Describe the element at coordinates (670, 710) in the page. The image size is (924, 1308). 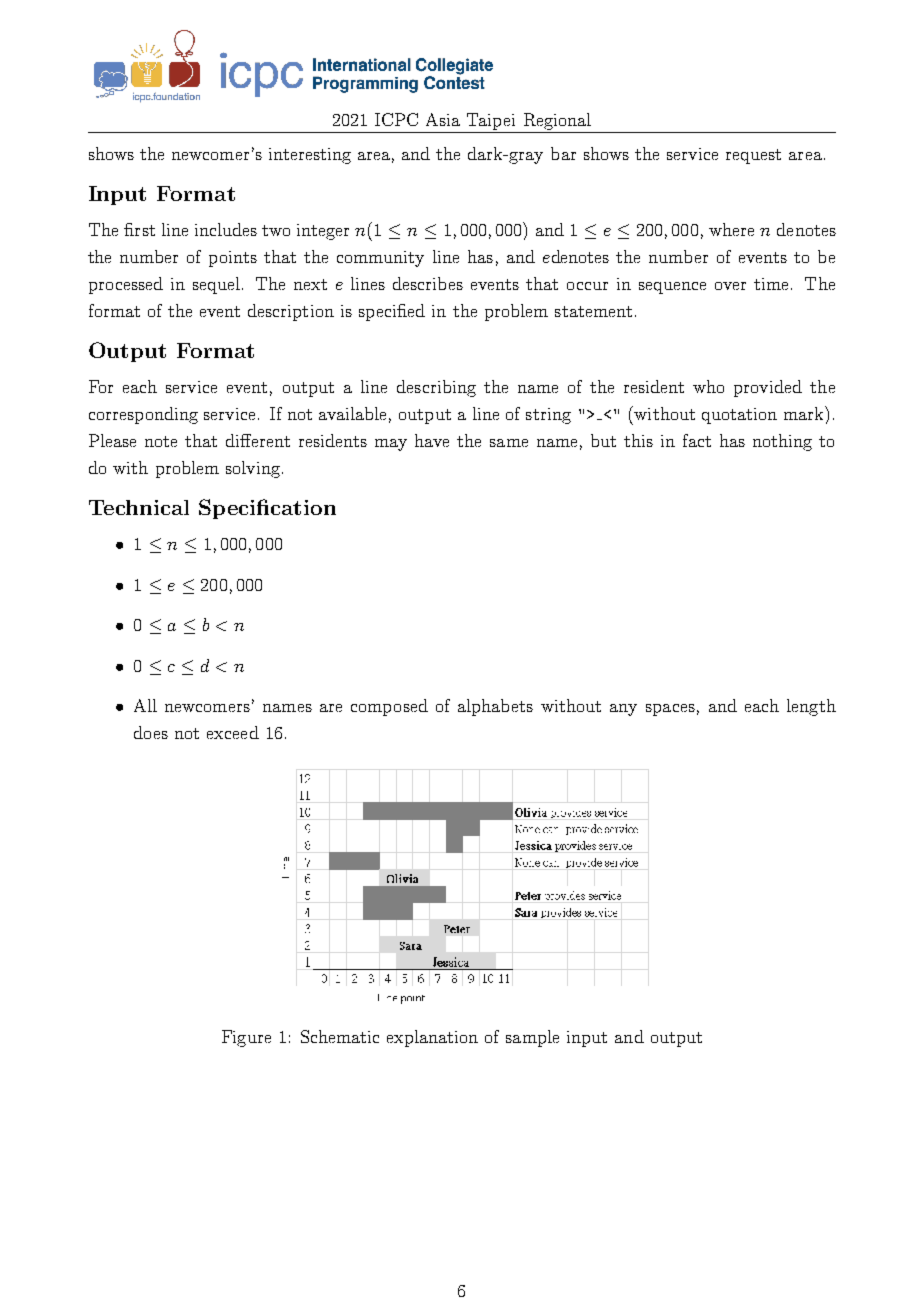
I see `spaces` at that location.
